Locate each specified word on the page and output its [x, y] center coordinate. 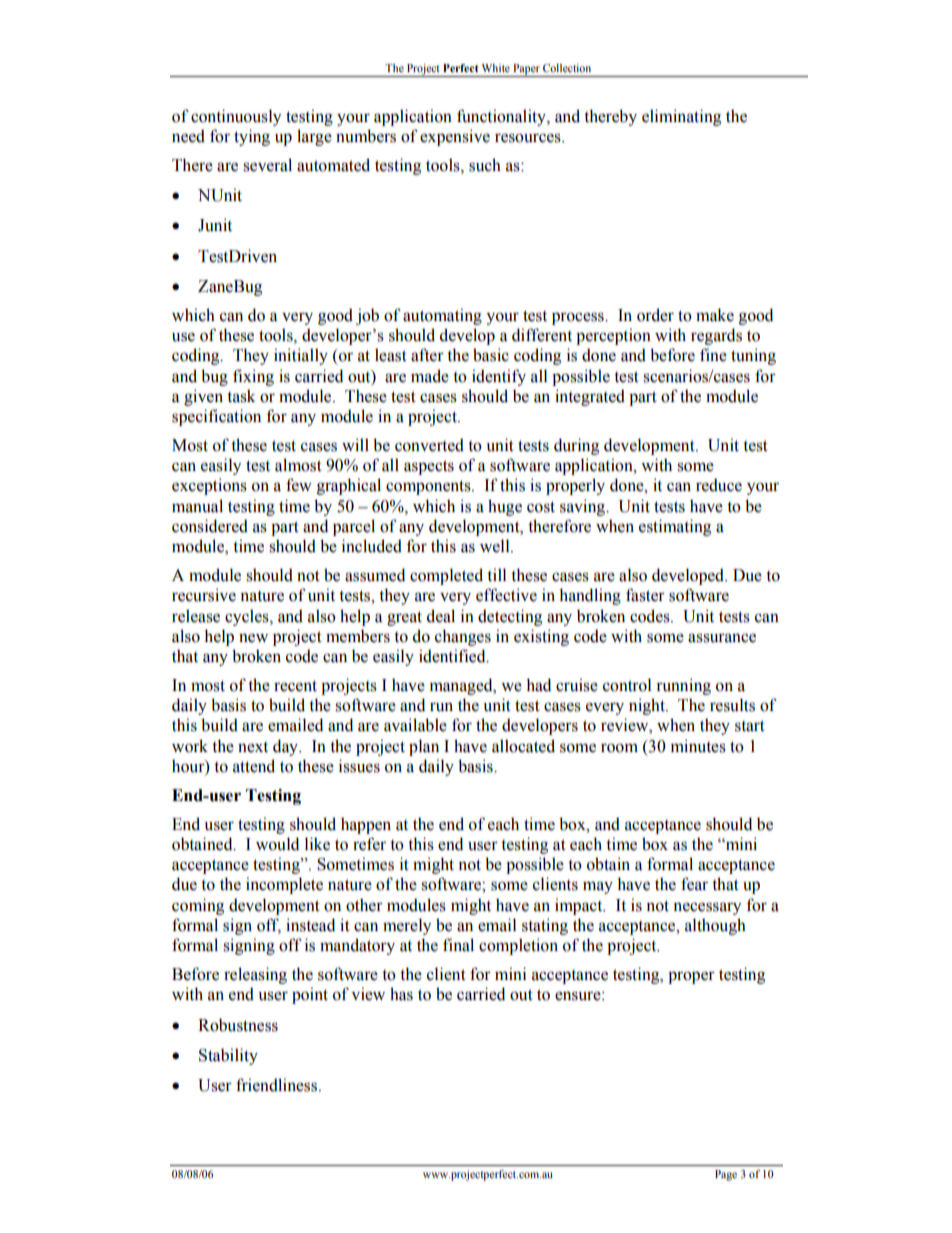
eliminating [681, 117]
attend [254, 766]
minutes [698, 746]
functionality [502, 117]
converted [429, 445]
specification [216, 417]
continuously [236, 117]
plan [424, 747]
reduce [719, 485]
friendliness [278, 1085]
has [401, 994]
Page [726, 1175]
